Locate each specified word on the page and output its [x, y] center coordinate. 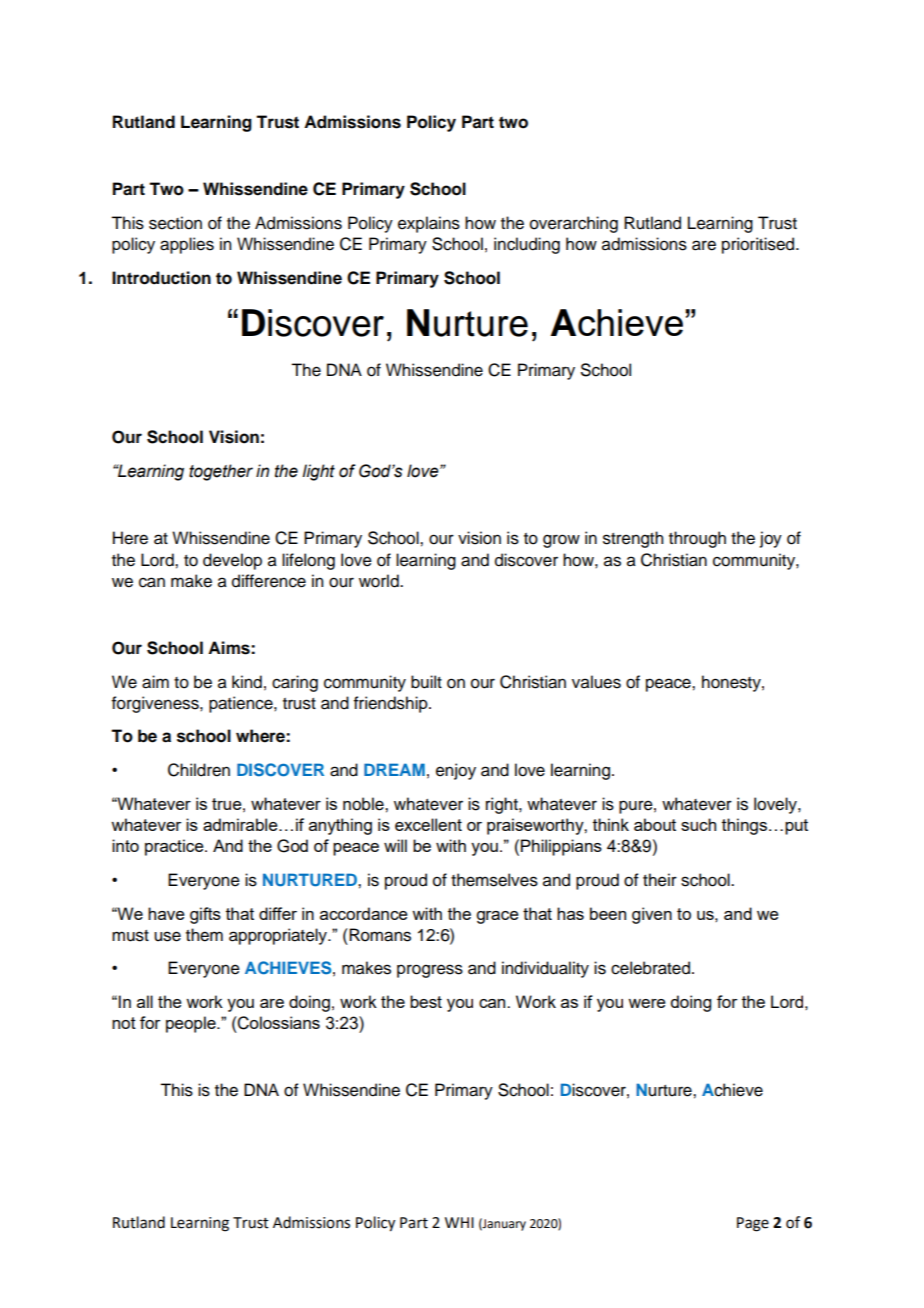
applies [187, 245]
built [426, 682]
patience [242, 704]
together [221, 472]
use [167, 936]
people [192, 1024]
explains [429, 224]
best [426, 1001]
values [596, 682]
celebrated [650, 968]
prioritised [759, 245]
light [318, 472]
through [697, 539]
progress [430, 971]
